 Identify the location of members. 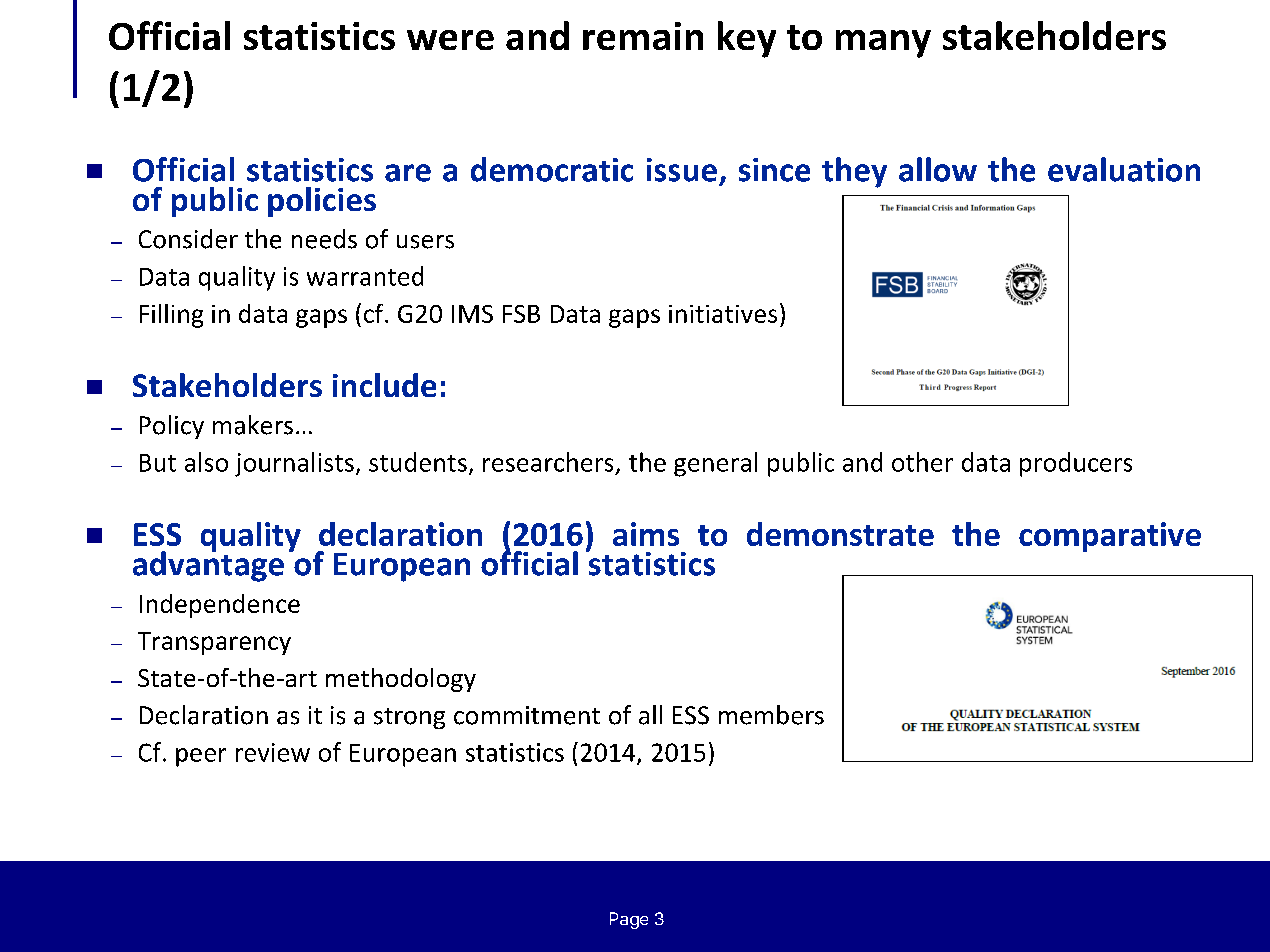
(771, 715).
